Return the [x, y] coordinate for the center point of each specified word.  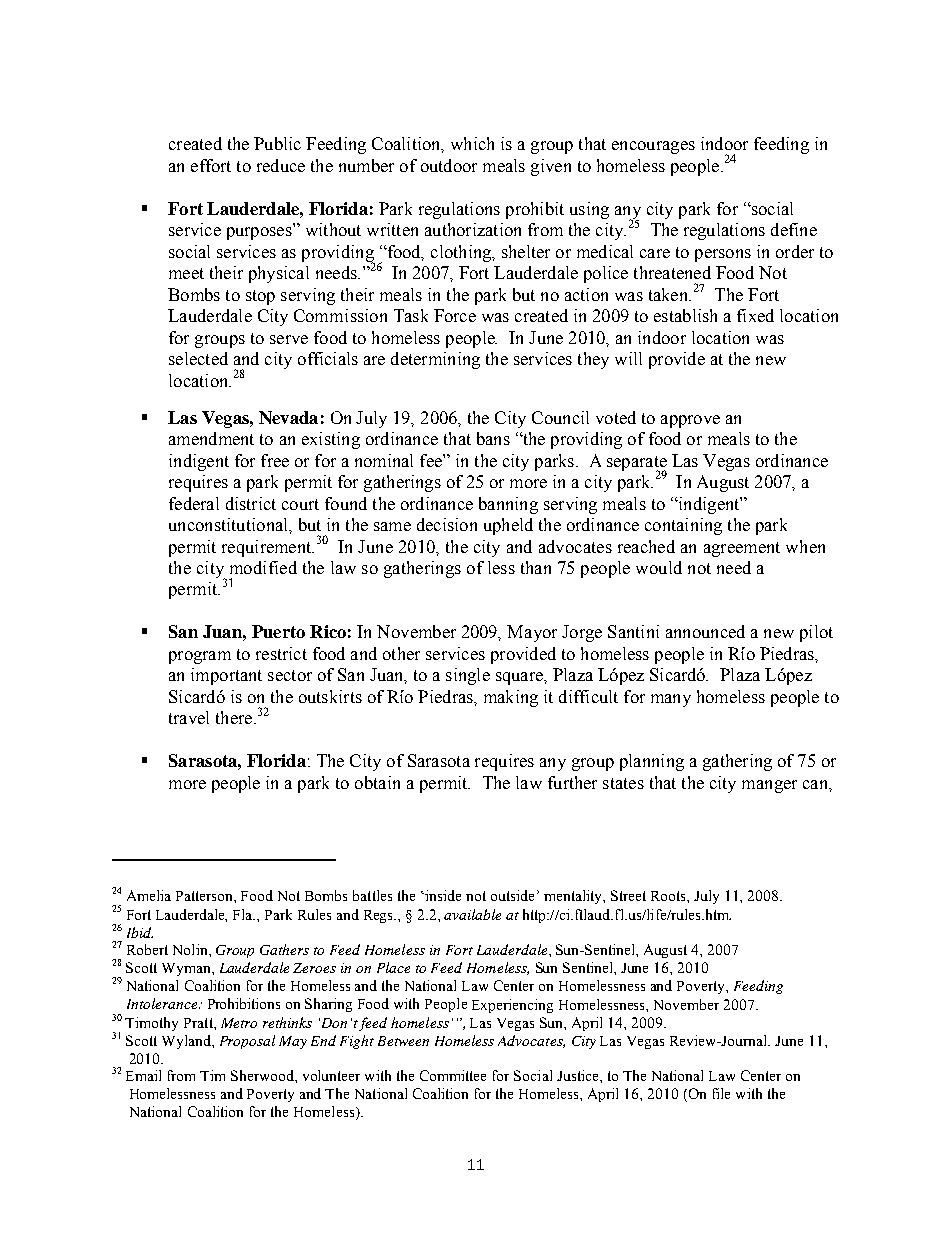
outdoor [449, 165]
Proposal [247, 1042]
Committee [453, 1075]
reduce [281, 165]
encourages [653, 147]
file [721, 1093]
